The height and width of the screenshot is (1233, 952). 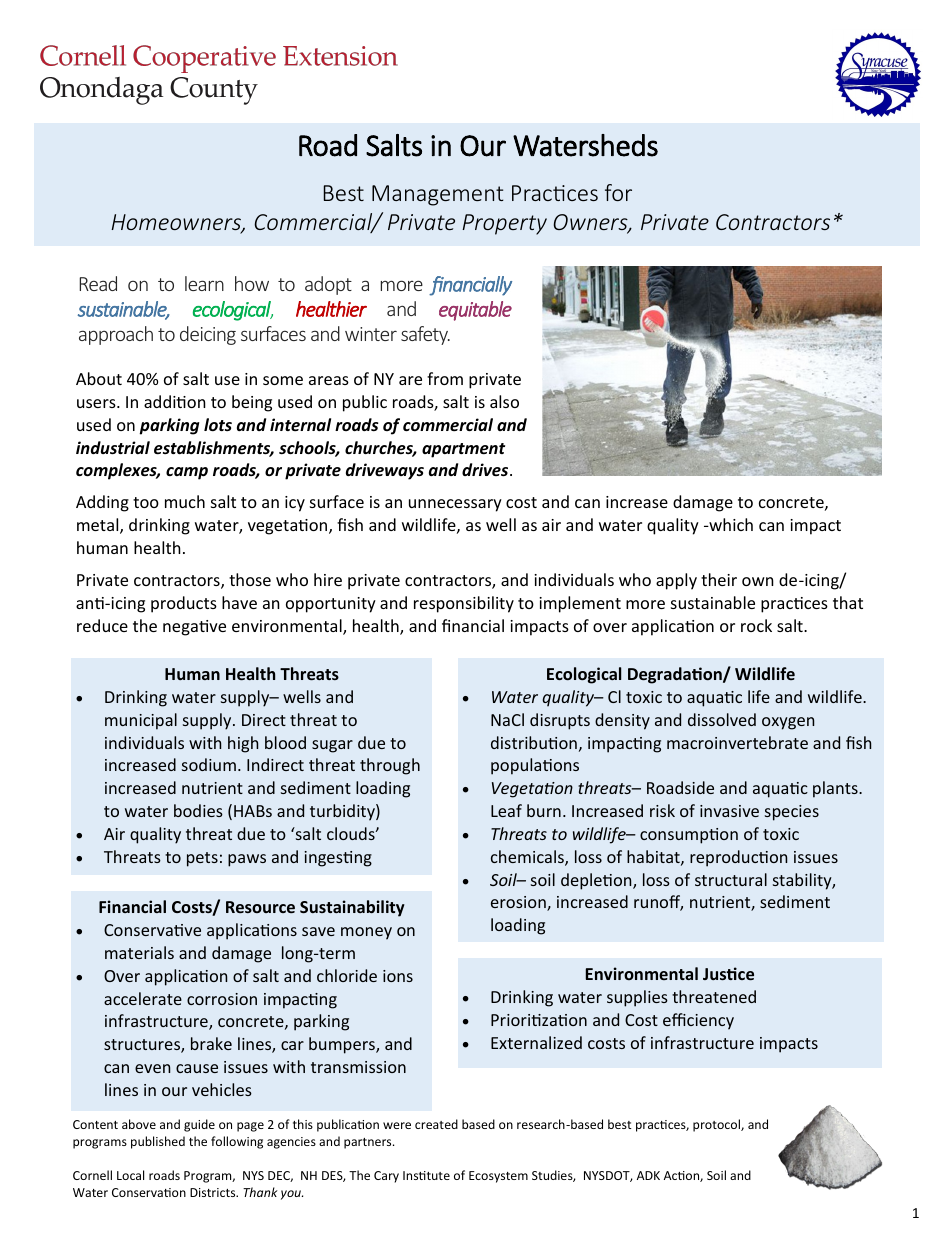 I want to click on published, so click(x=158, y=1142).
